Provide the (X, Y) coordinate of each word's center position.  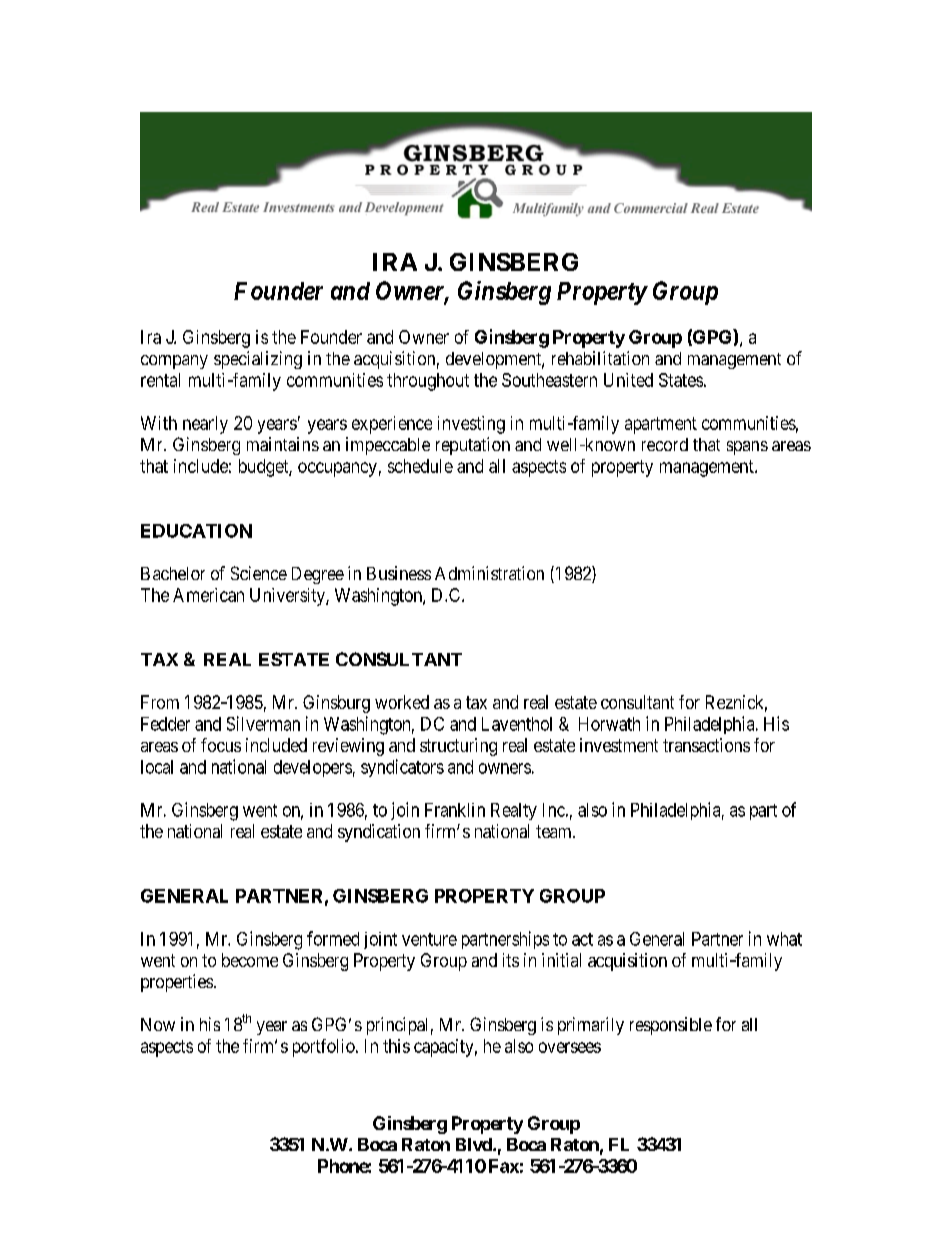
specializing (258, 360)
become (250, 960)
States (681, 380)
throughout (428, 382)
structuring (458, 747)
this (396, 1046)
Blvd (475, 1144)
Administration (489, 573)
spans (747, 448)
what (784, 939)
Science (259, 573)
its (511, 960)
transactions (706, 745)
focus (221, 745)
